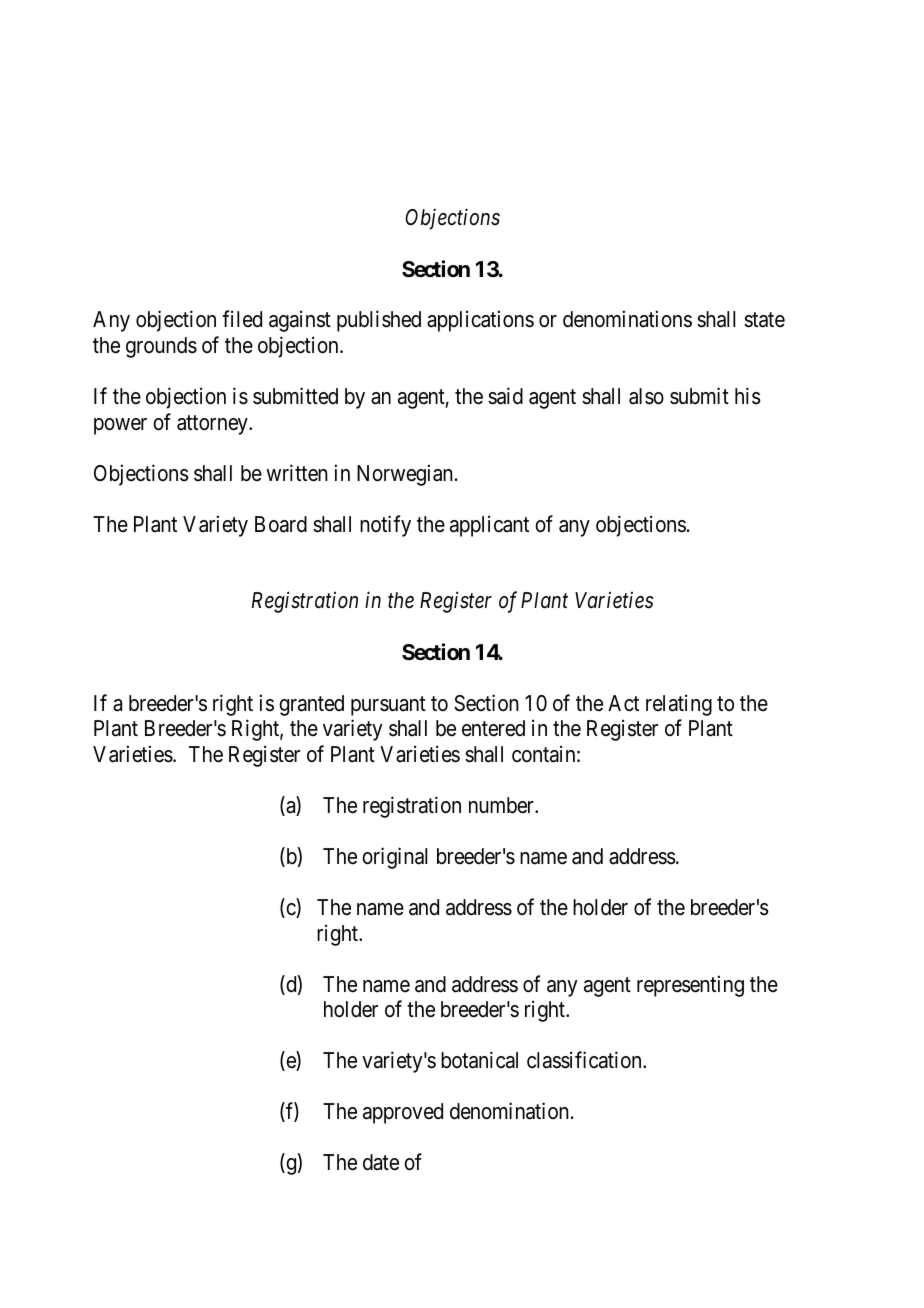 The width and height of the screenshot is (924, 1308). Describe the element at coordinates (493, 728) in the screenshot. I see `entered` at that location.
